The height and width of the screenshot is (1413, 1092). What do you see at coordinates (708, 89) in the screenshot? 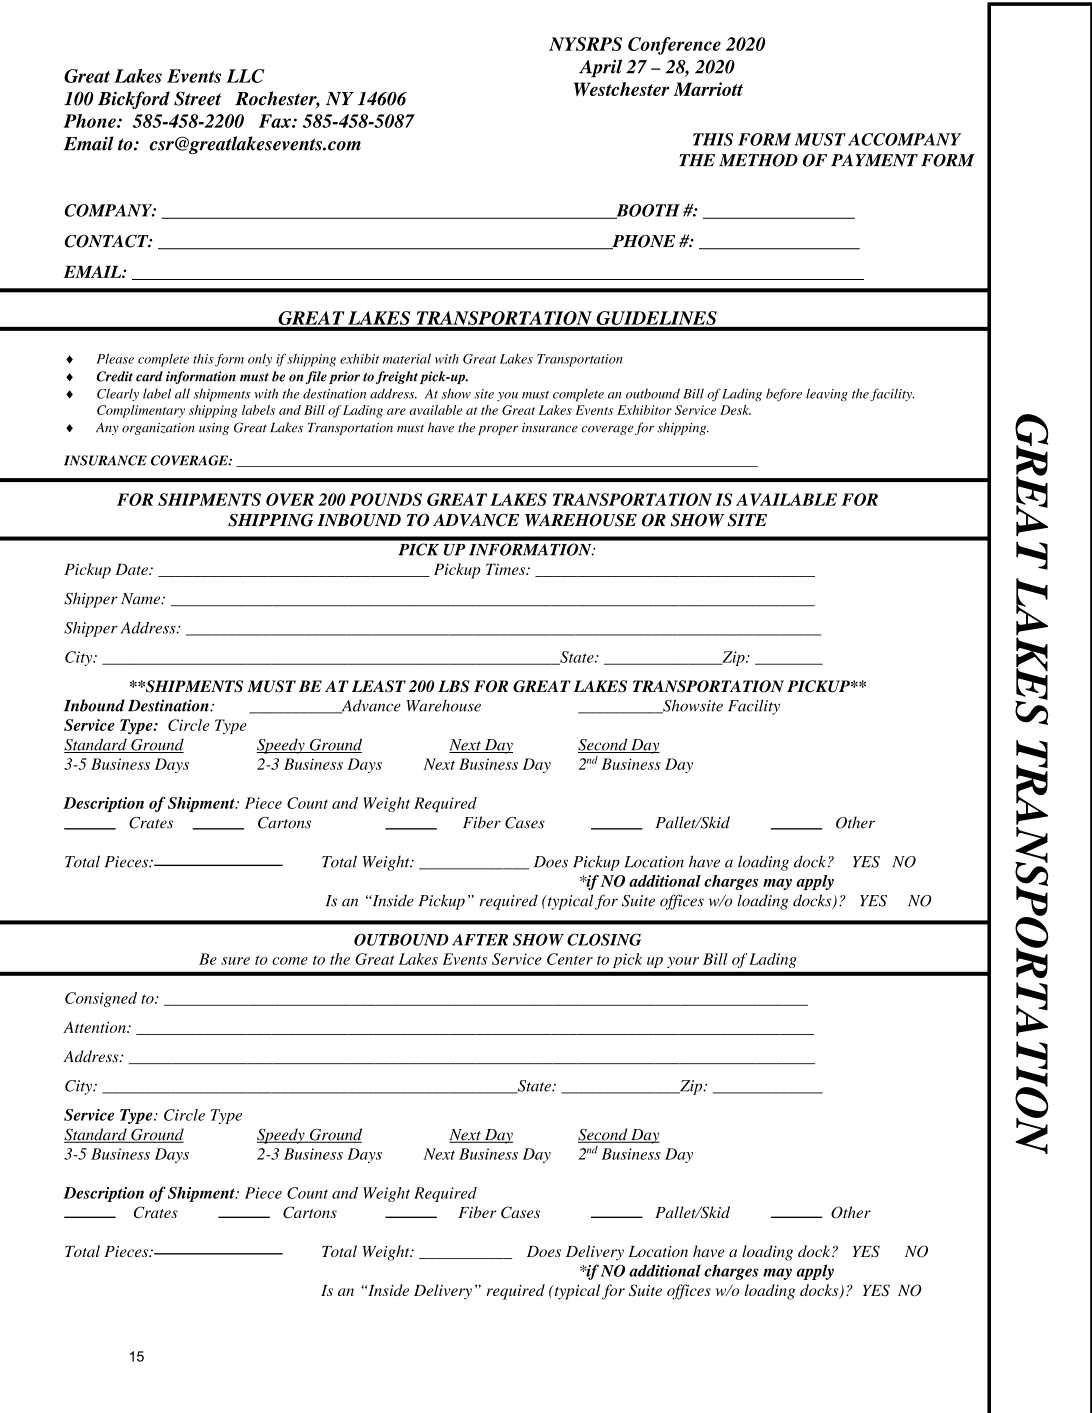
I see `Marriott` at bounding box center [708, 89].
